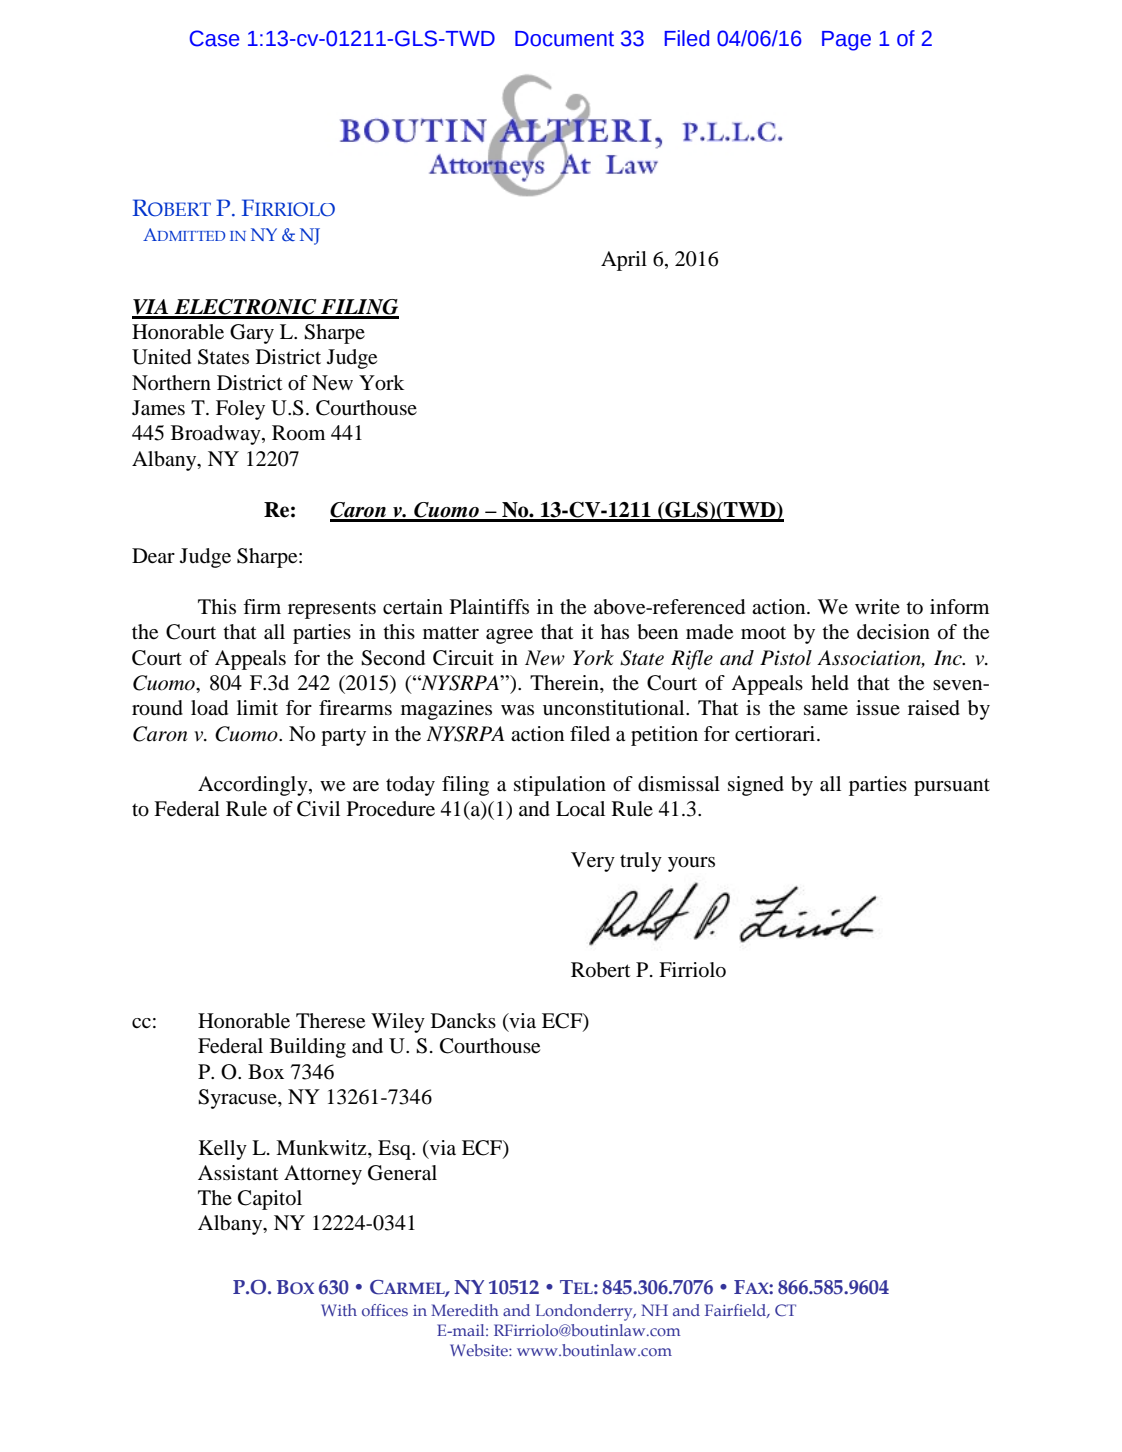  I want to click on Accordingly, so click(254, 786).
